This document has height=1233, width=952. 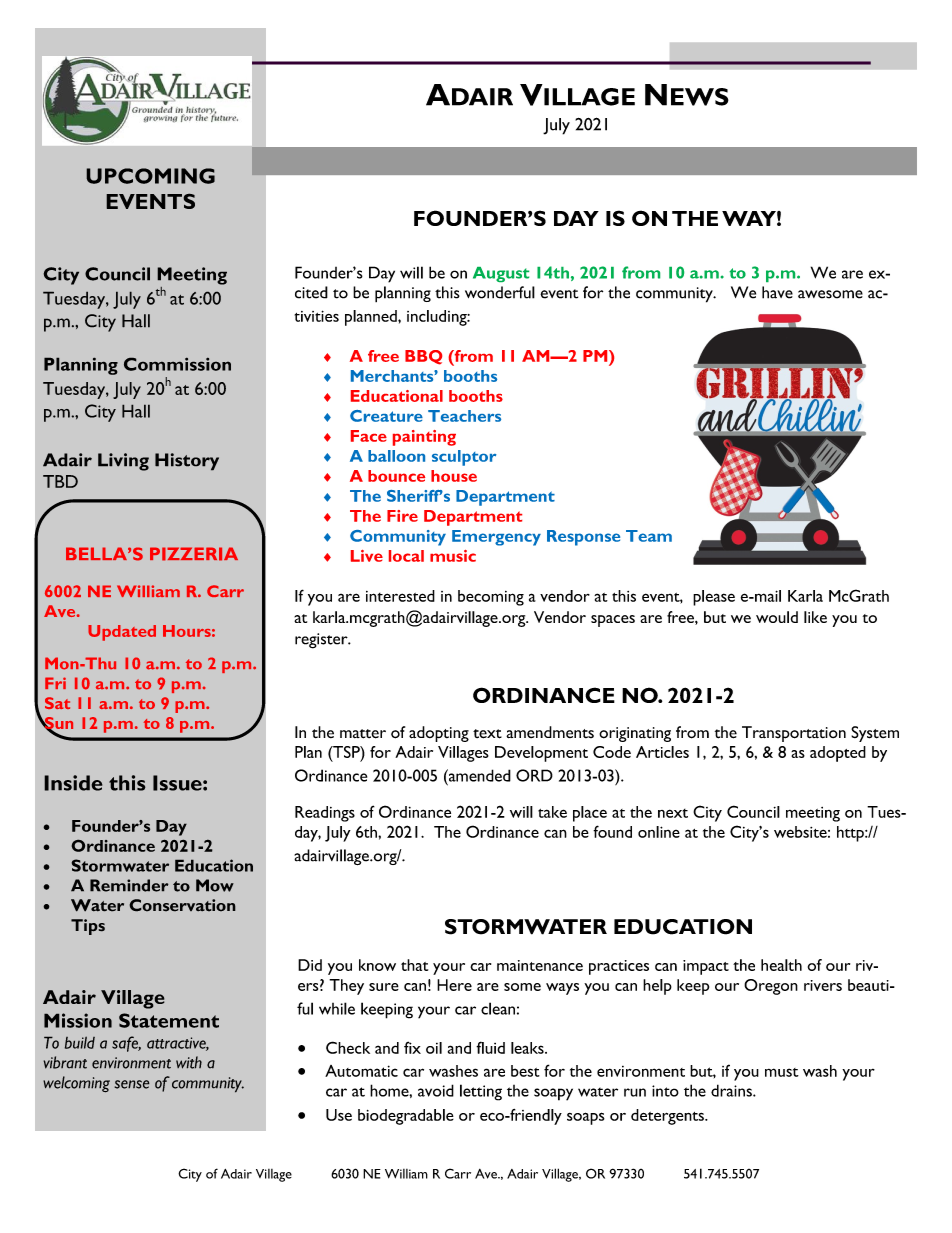 What do you see at coordinates (501, 274) in the document?
I see `August` at bounding box center [501, 274].
